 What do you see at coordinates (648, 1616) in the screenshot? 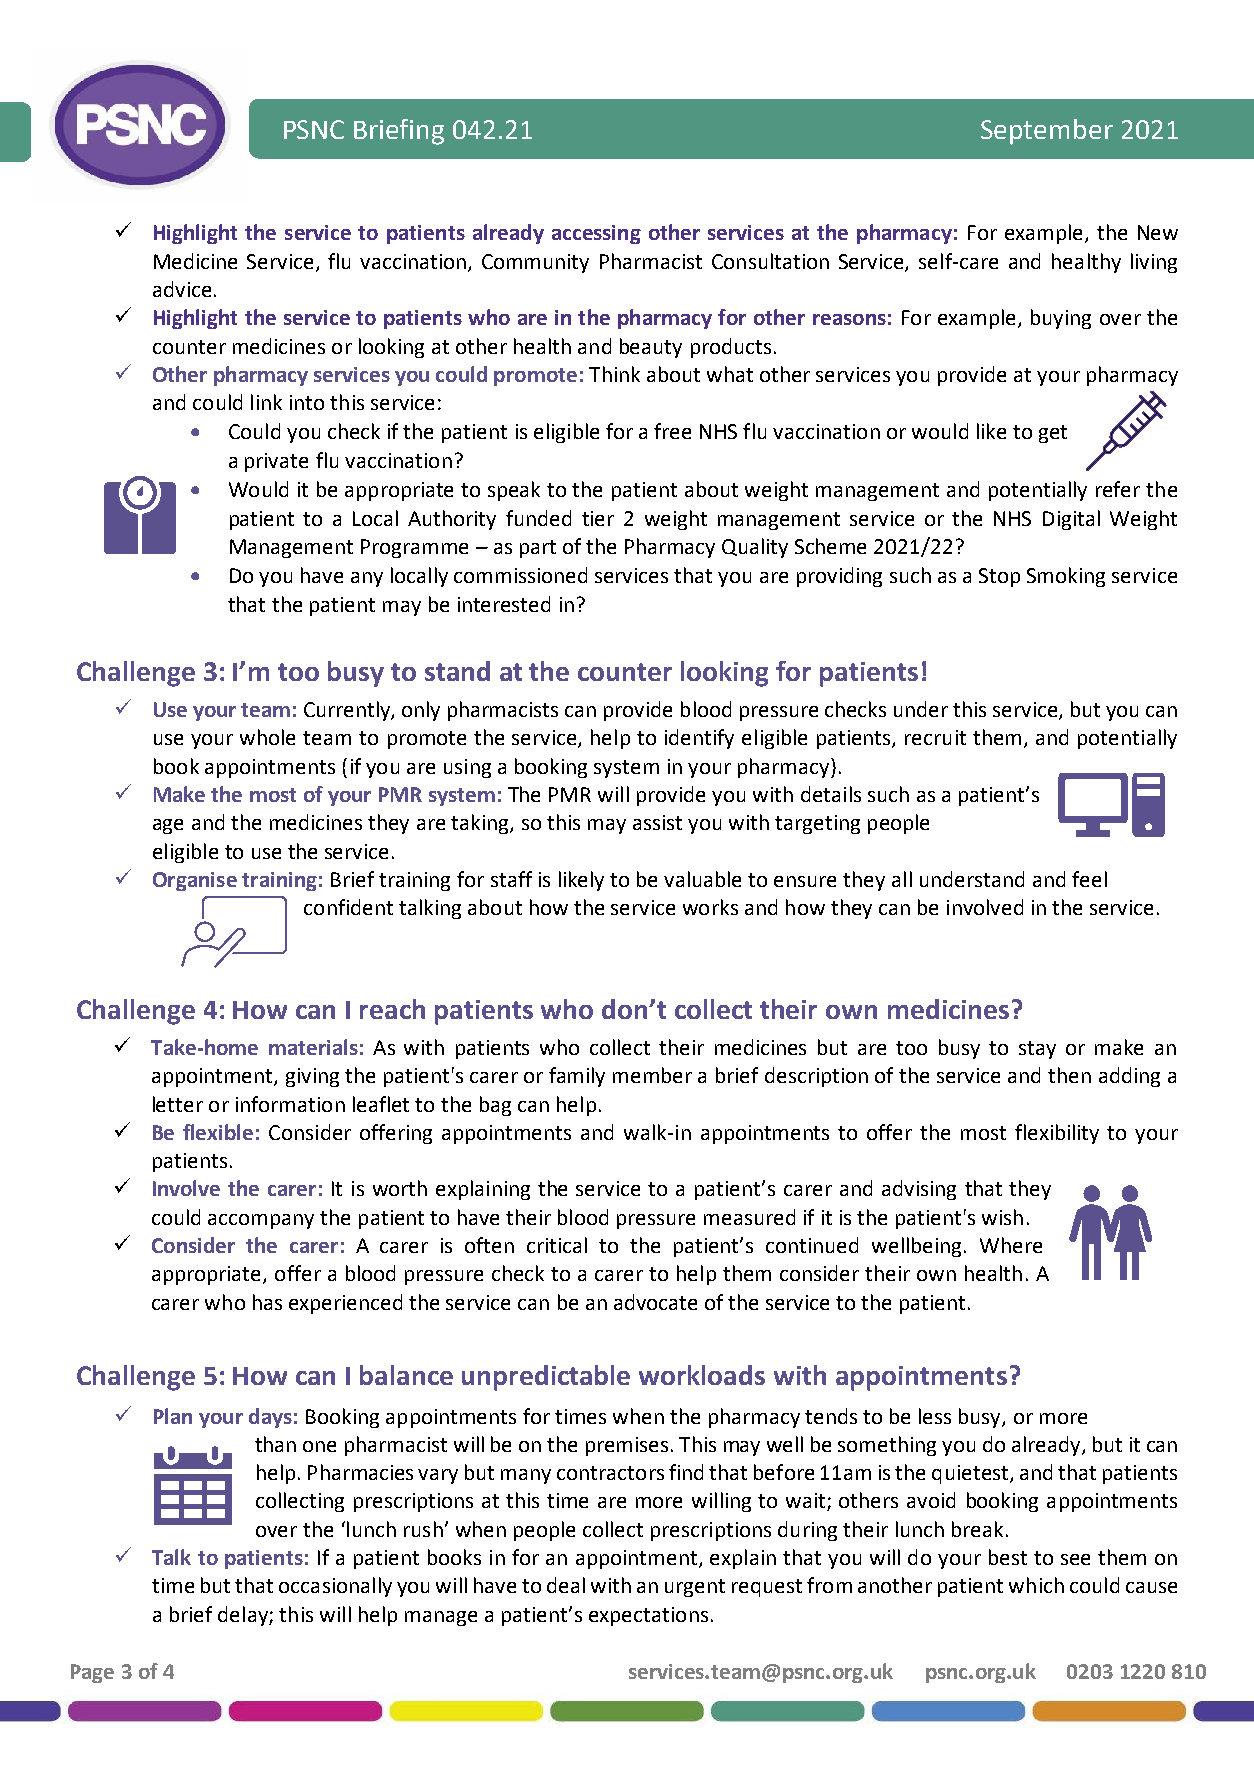
I see `expectations` at bounding box center [648, 1616].
